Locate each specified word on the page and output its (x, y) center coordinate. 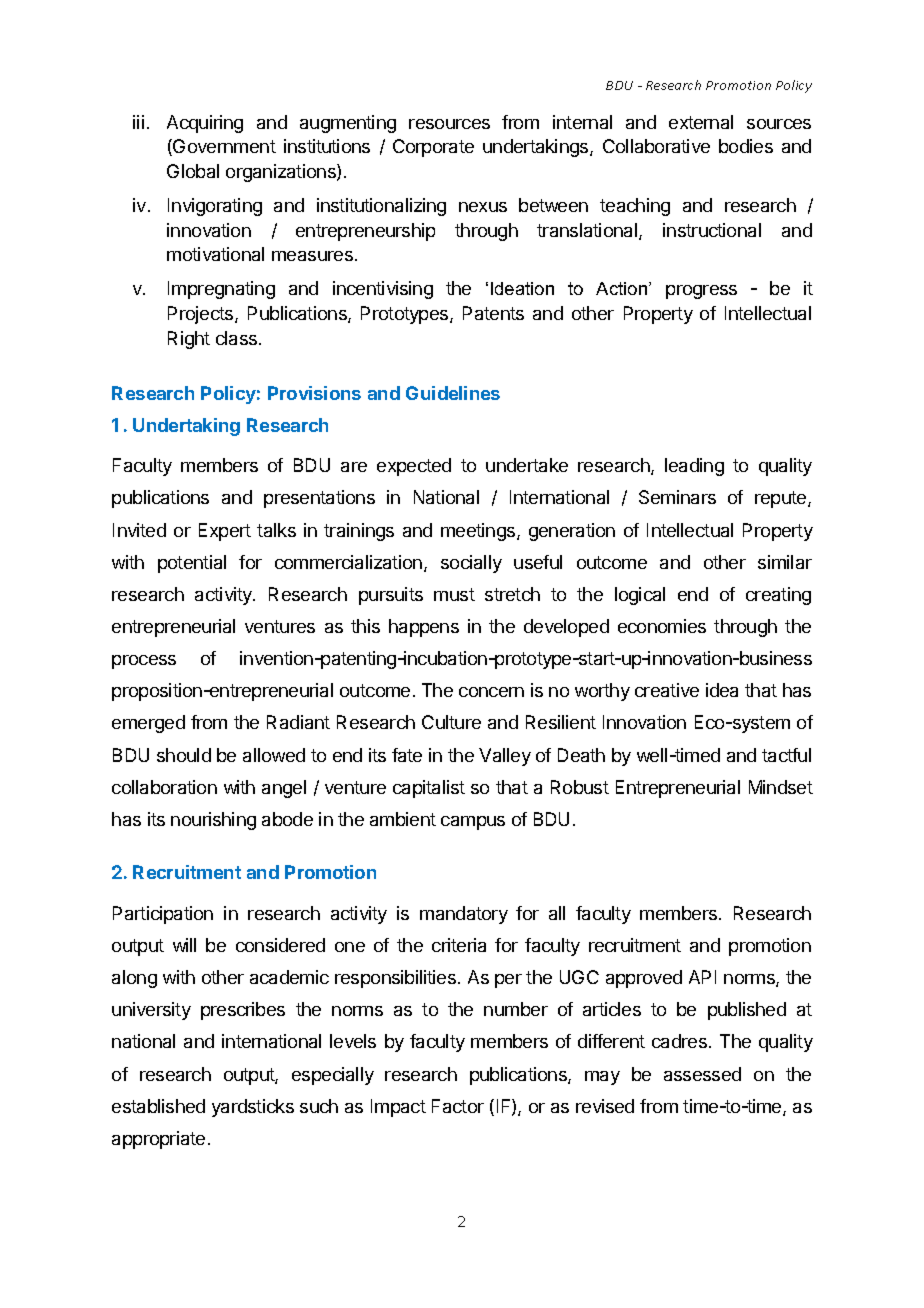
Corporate (433, 148)
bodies (746, 146)
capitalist (429, 789)
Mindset (781, 787)
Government (223, 147)
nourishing (213, 821)
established (158, 1106)
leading (694, 467)
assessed (702, 1074)
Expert (225, 532)
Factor (458, 1106)
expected (414, 467)
